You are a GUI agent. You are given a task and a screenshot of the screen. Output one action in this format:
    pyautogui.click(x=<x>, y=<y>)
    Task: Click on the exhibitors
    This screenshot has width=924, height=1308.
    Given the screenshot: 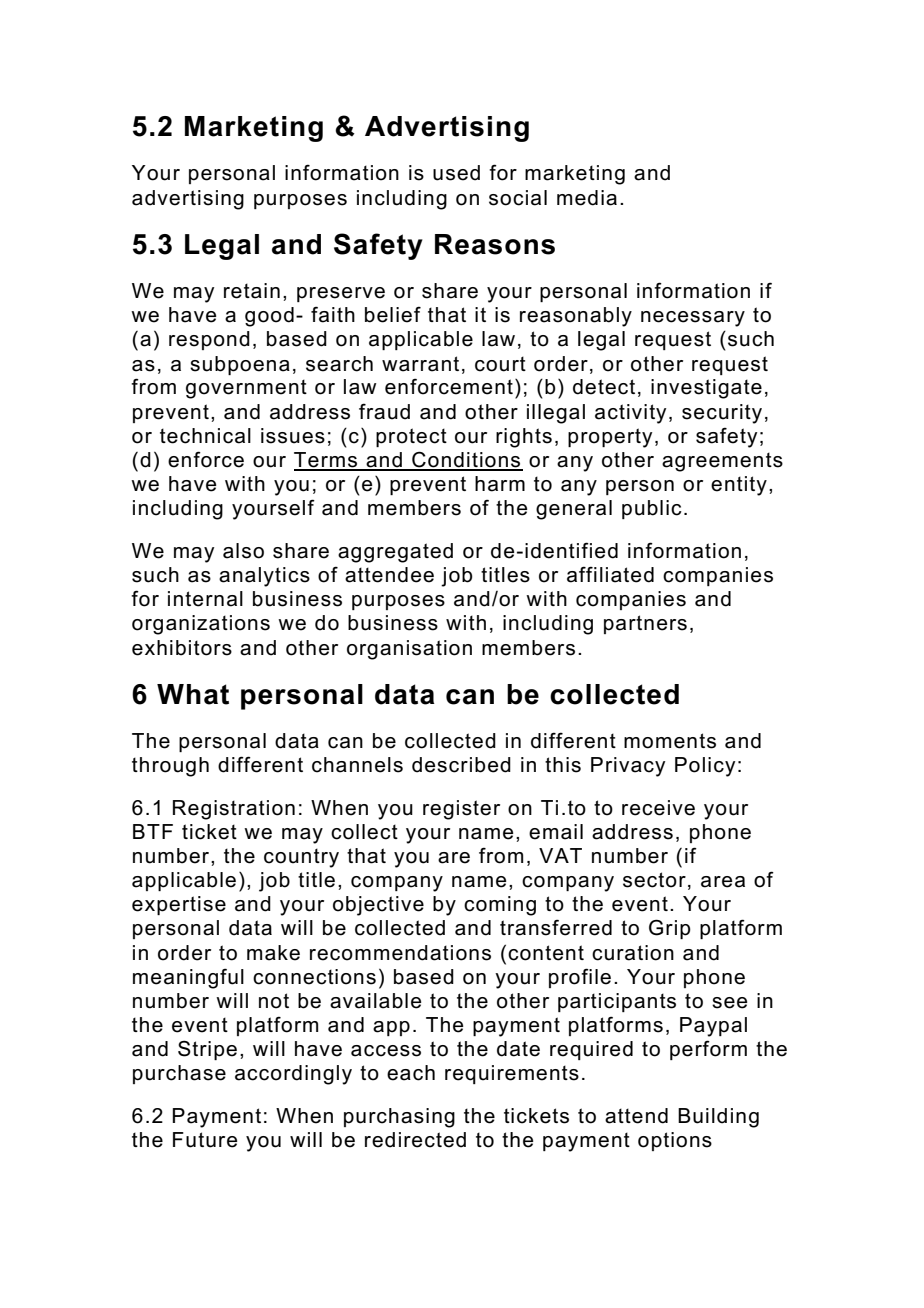 What is the action you would take?
    pyautogui.click(x=182, y=648)
